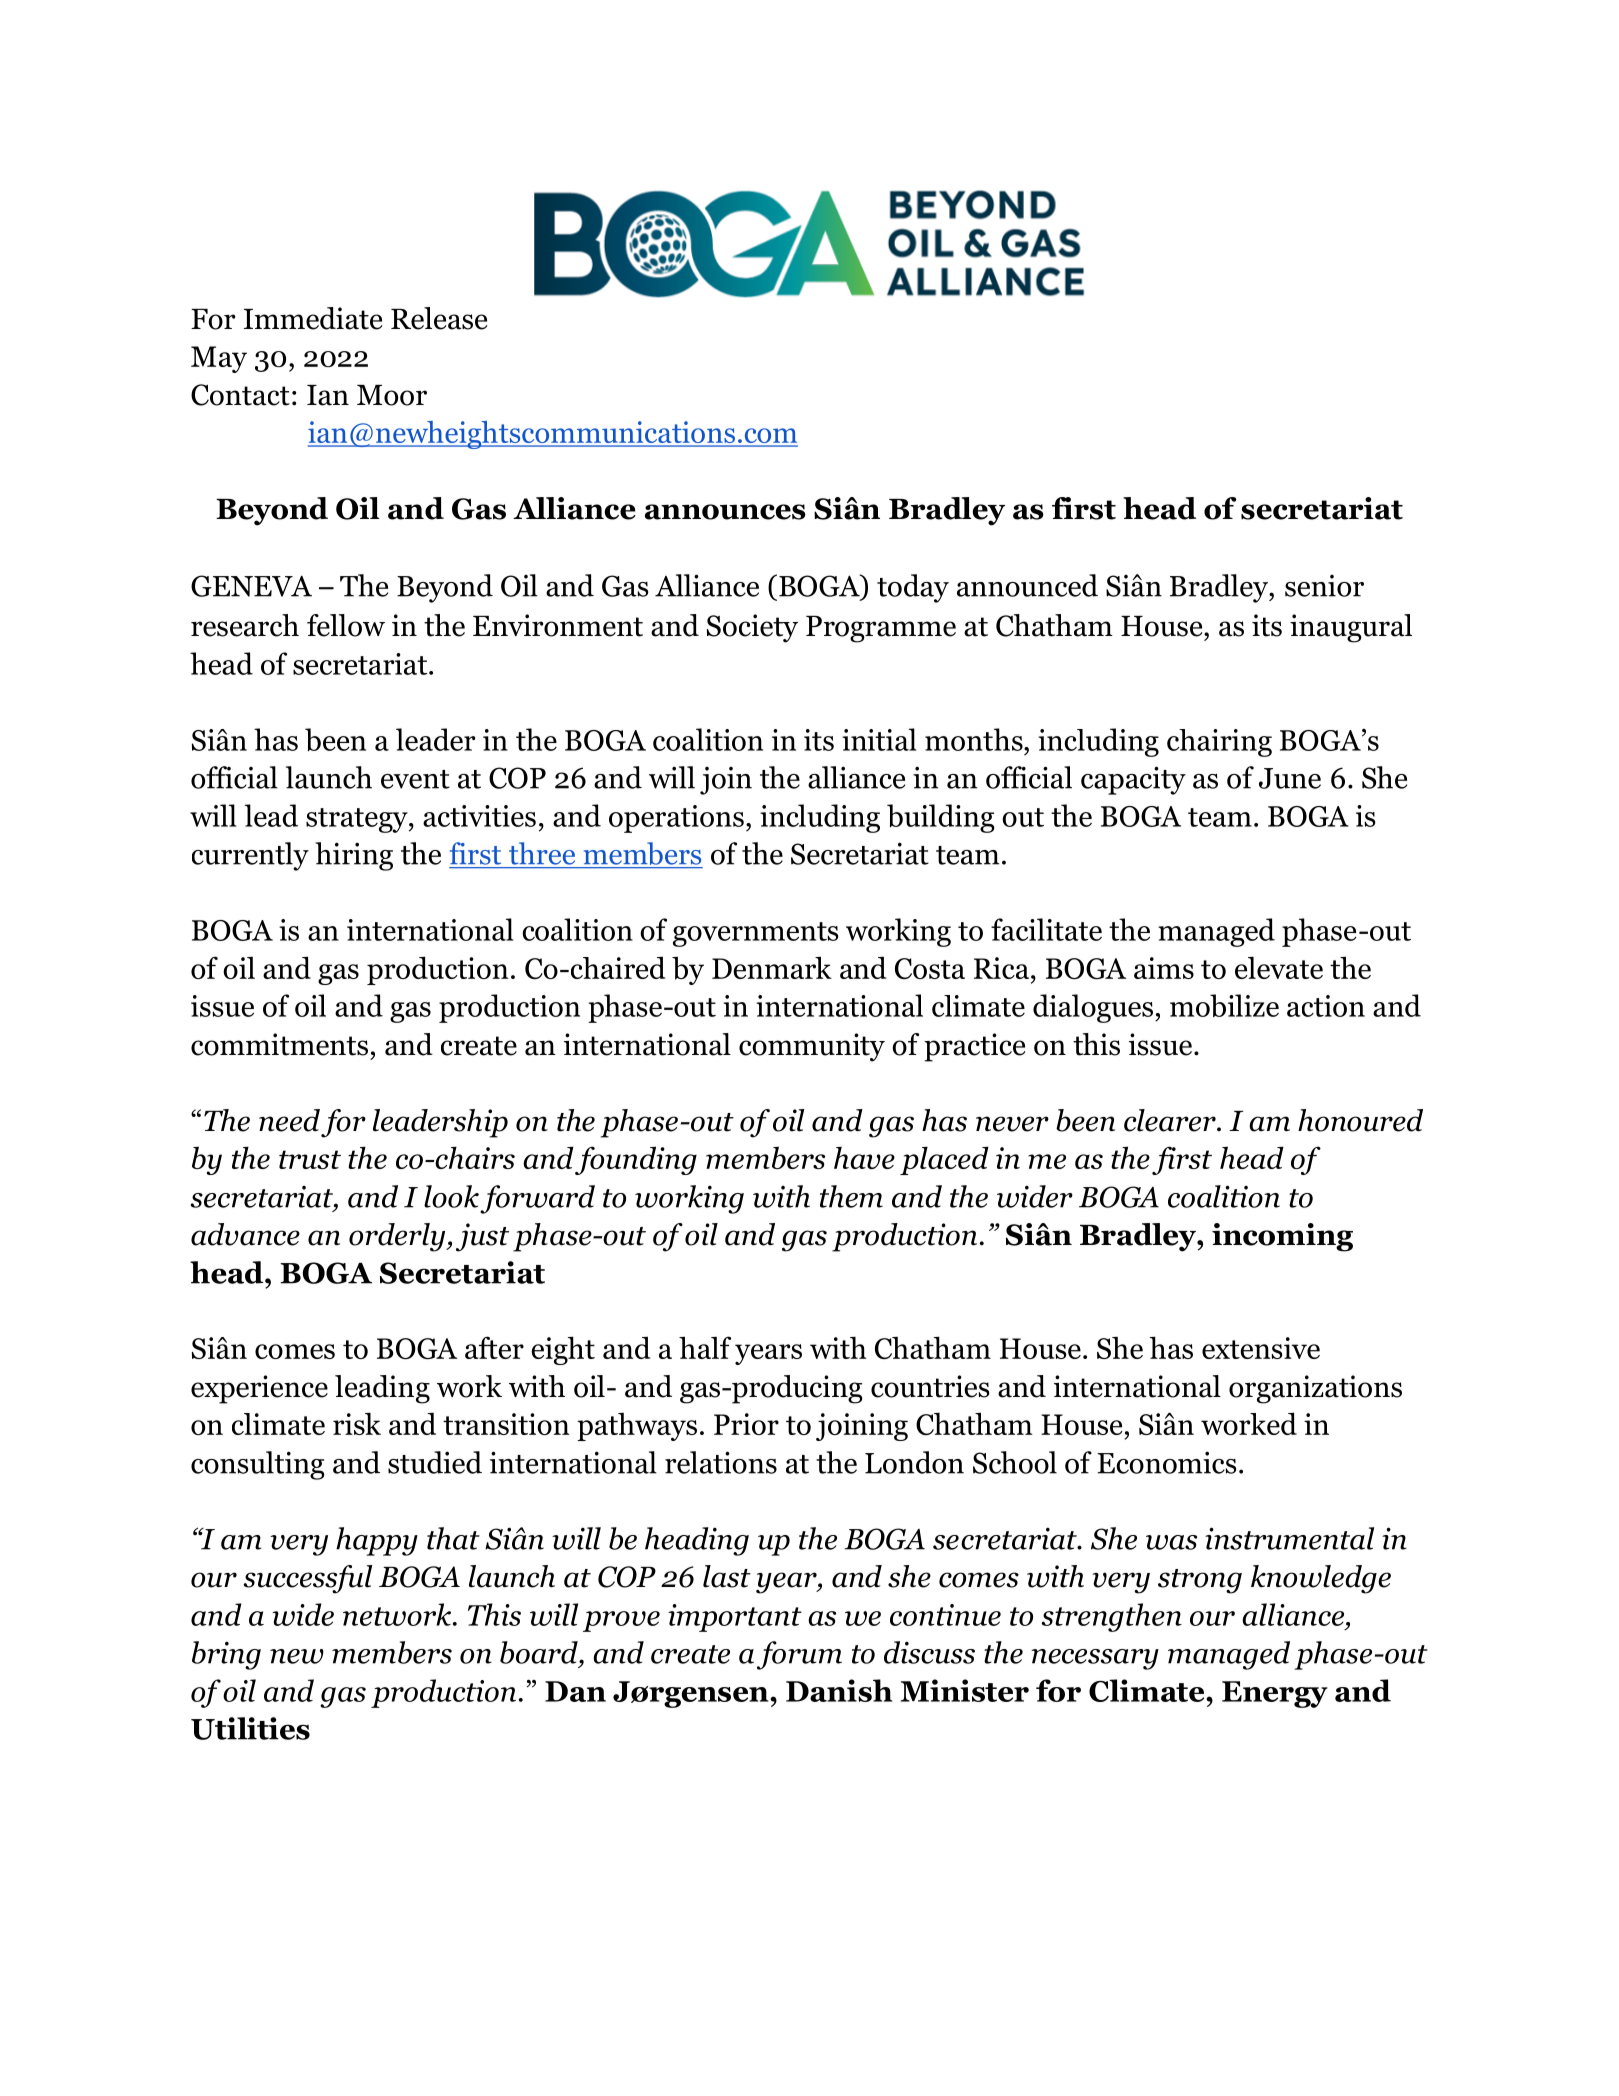 This image has height=2096, width=1619. Describe the element at coordinates (1324, 586) in the image. I see `senior` at that location.
